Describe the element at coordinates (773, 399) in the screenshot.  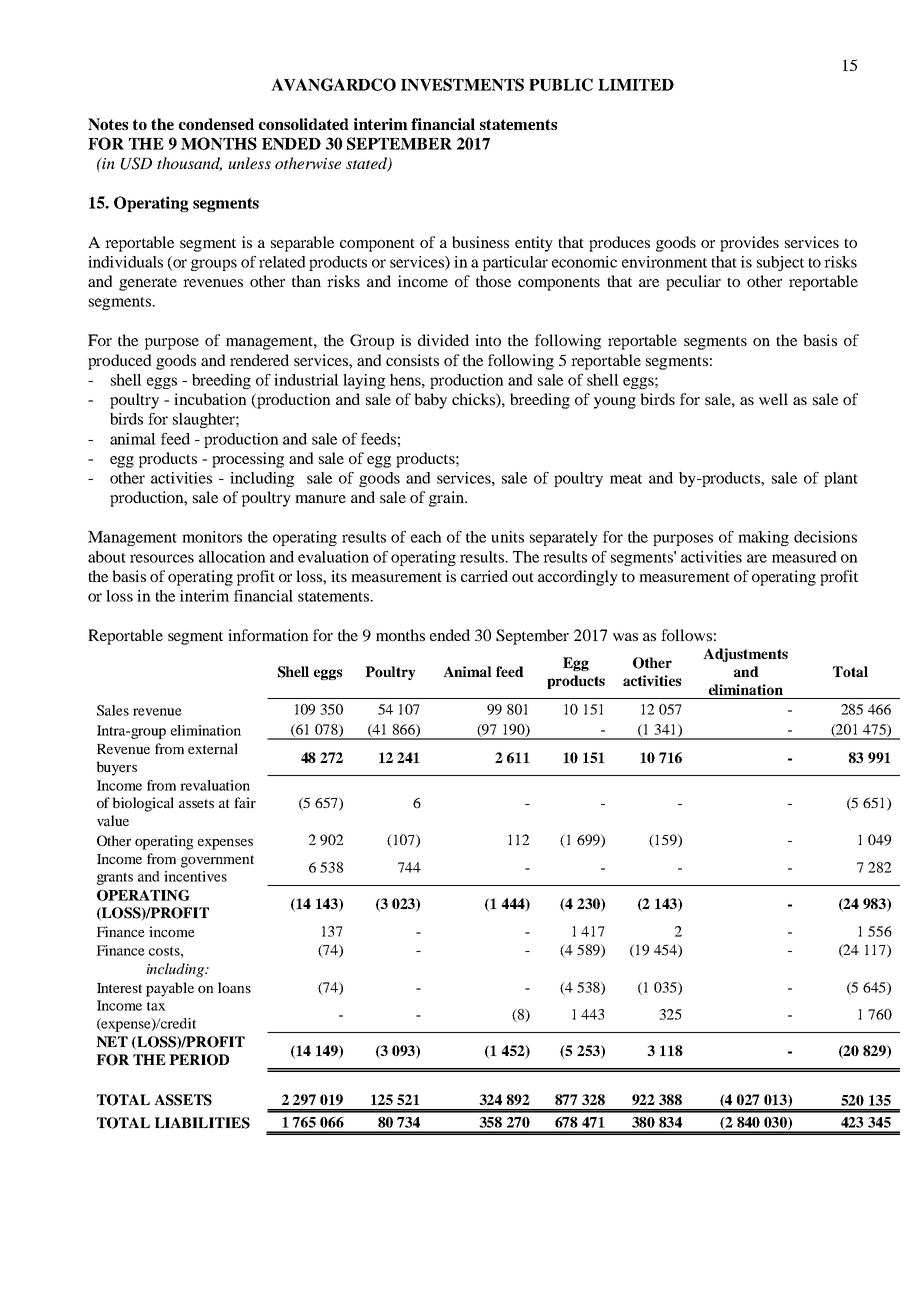
I see `well` at that location.
